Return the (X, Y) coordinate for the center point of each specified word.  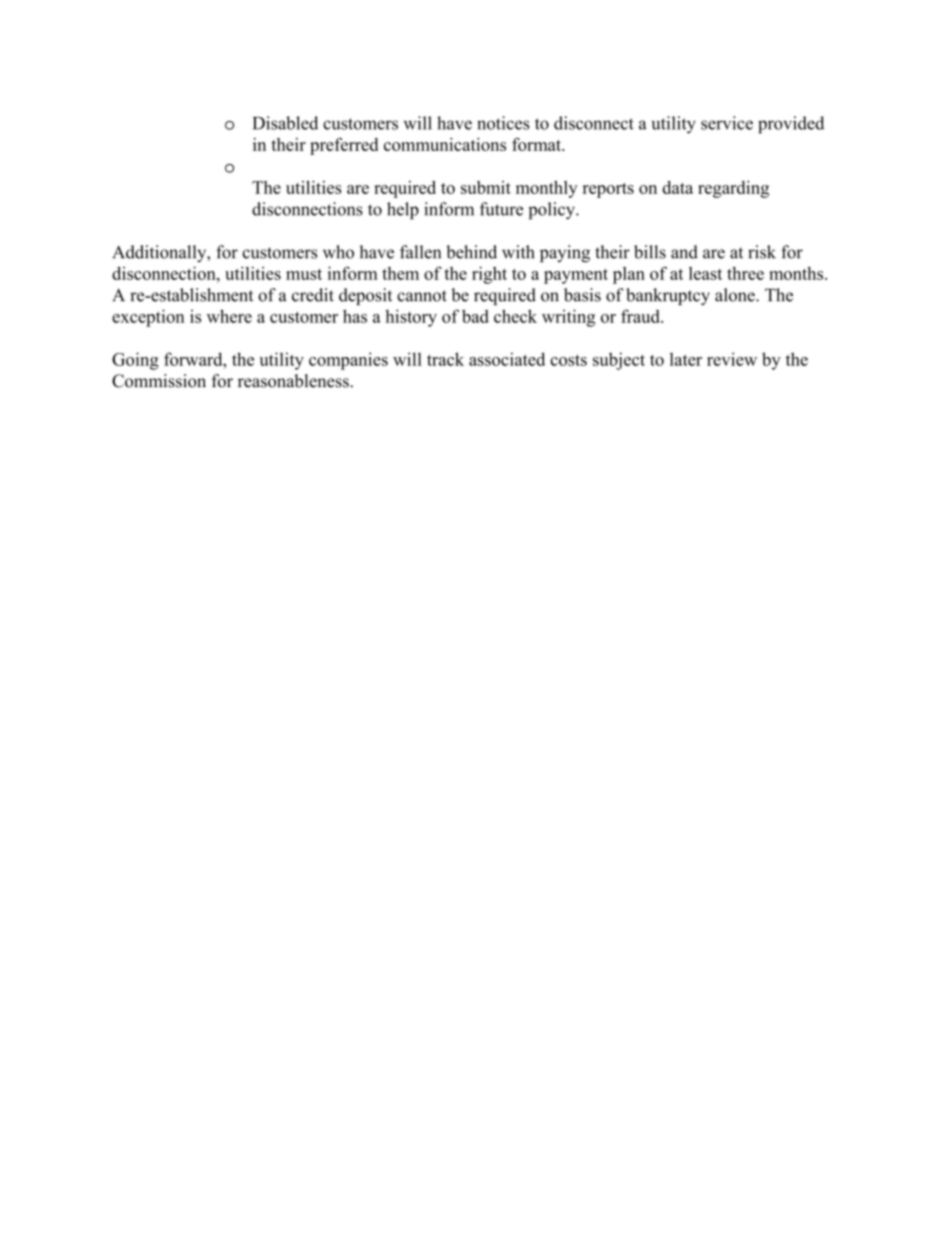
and (684, 252)
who (338, 252)
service (727, 123)
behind (471, 252)
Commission (159, 381)
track (445, 359)
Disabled (285, 123)
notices (503, 123)
